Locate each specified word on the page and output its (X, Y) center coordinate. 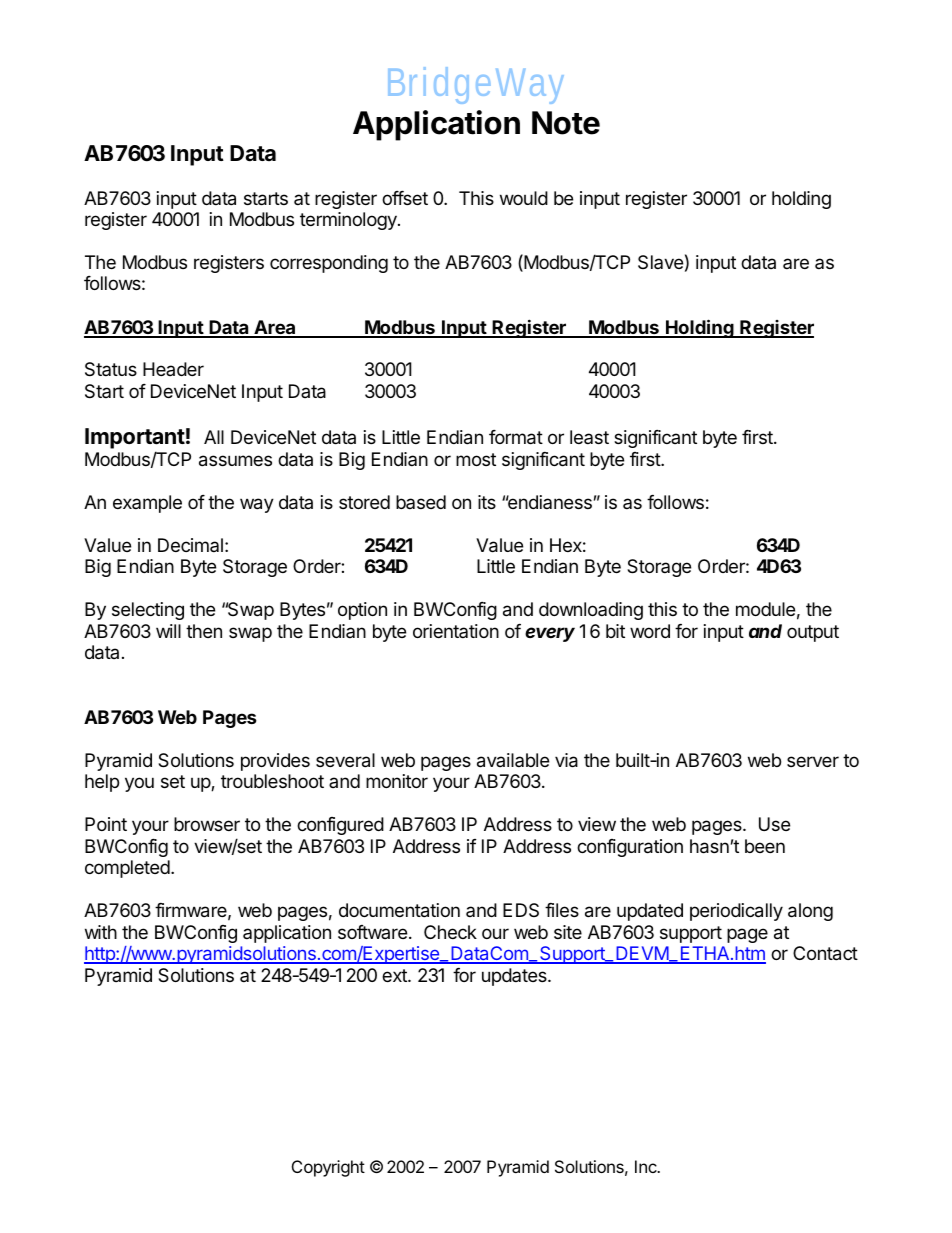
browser (207, 824)
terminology (349, 221)
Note (566, 123)
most (476, 459)
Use (774, 824)
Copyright (328, 1168)
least (589, 437)
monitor (397, 781)
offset (405, 198)
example (147, 504)
